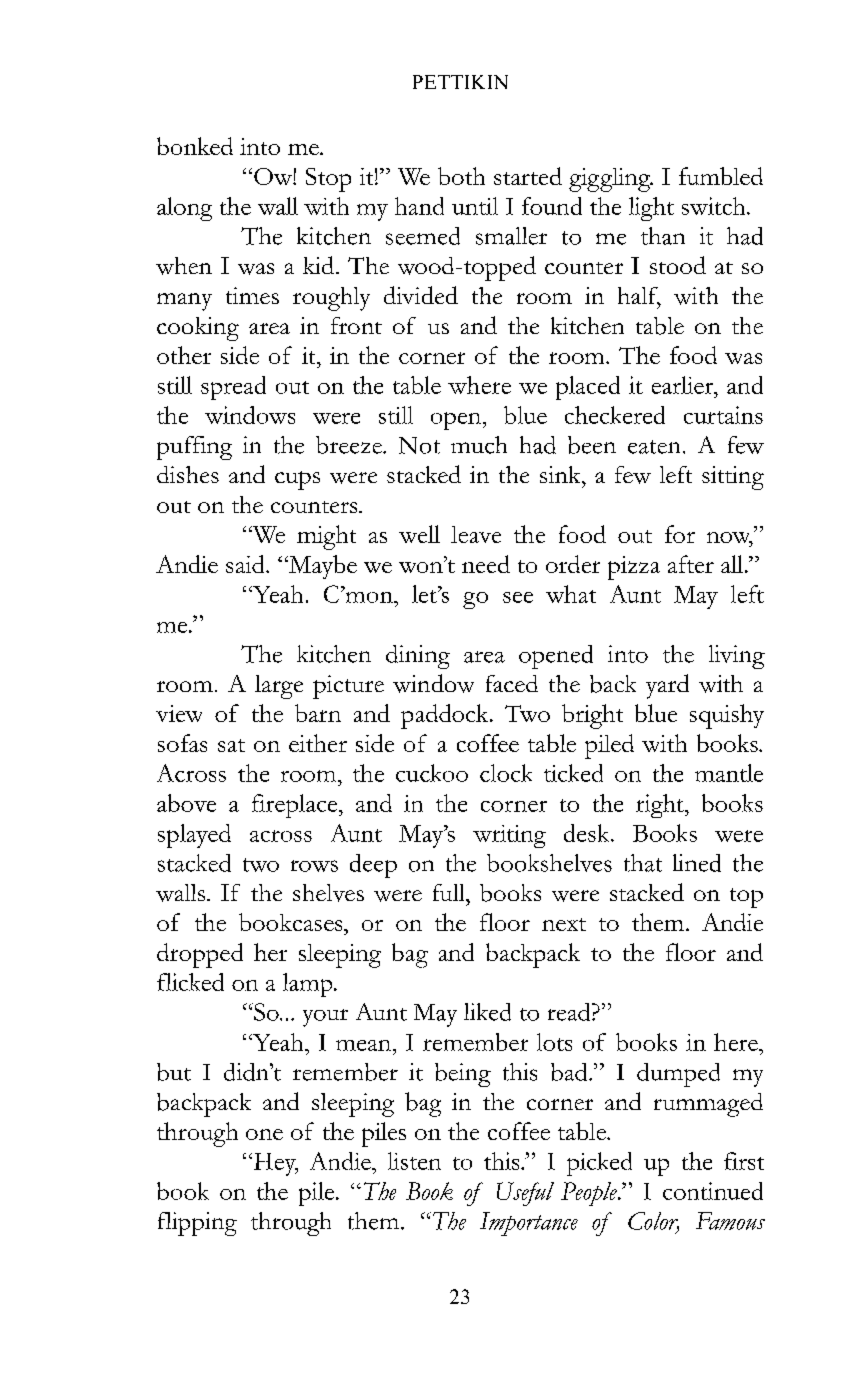 This screenshot has height=1389, width=868. What do you see at coordinates (461, 176) in the screenshot?
I see `both` at bounding box center [461, 176].
